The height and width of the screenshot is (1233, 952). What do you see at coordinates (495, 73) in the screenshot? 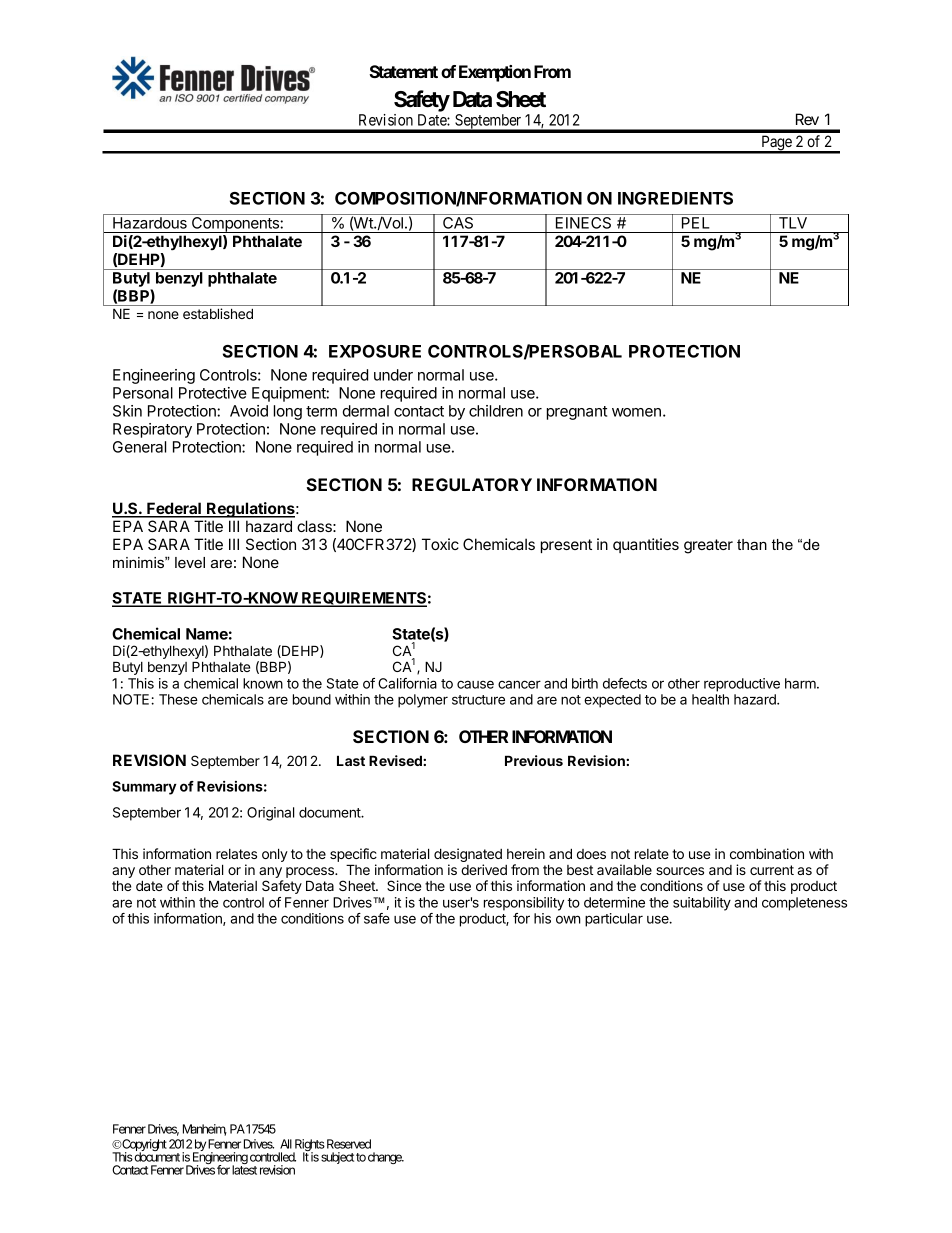
I see `Exemption` at bounding box center [495, 73].
